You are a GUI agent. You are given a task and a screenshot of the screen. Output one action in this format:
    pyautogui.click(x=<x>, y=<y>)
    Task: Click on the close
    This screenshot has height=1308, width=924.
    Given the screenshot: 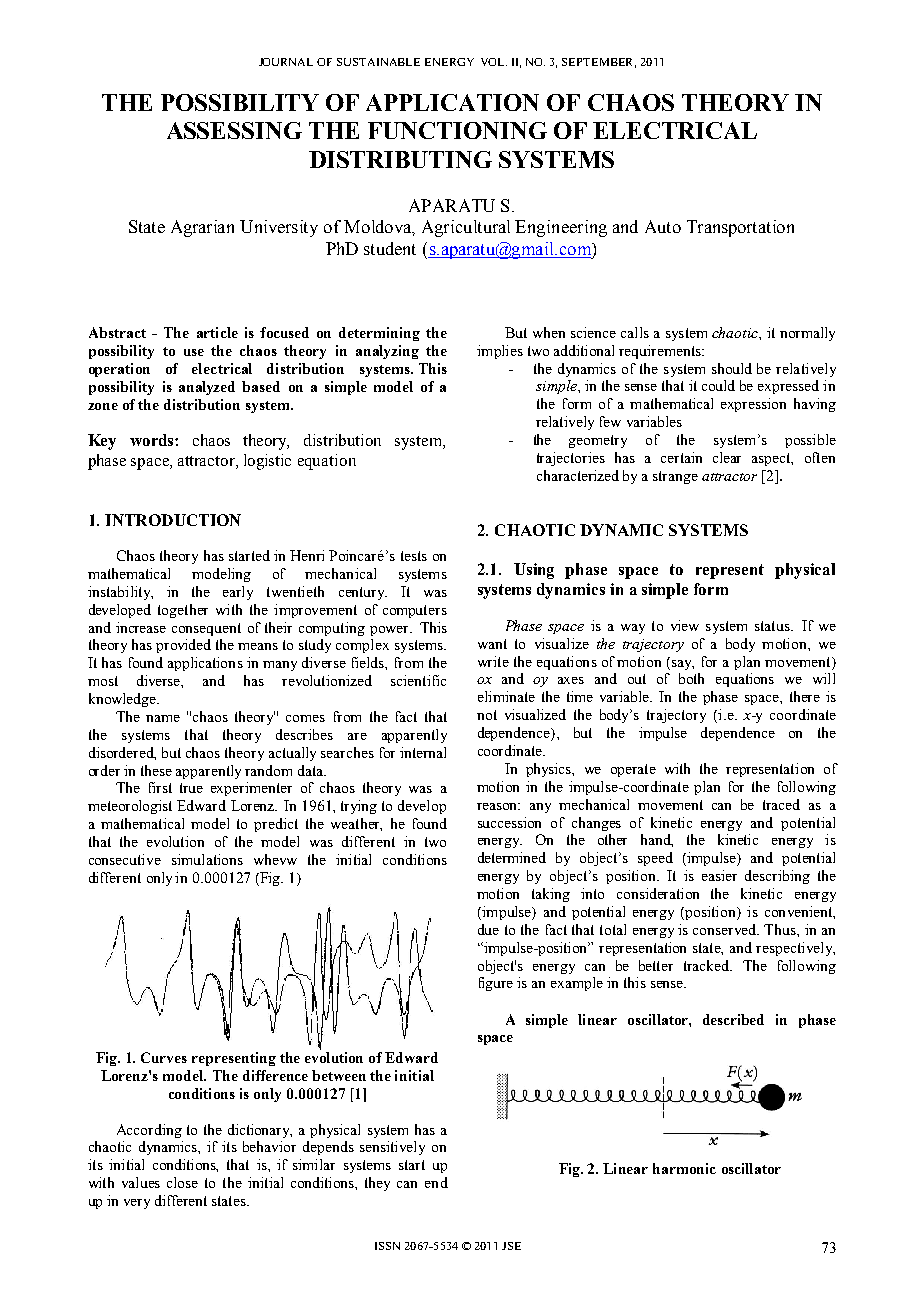 What is the action you would take?
    pyautogui.click(x=182, y=1182)
